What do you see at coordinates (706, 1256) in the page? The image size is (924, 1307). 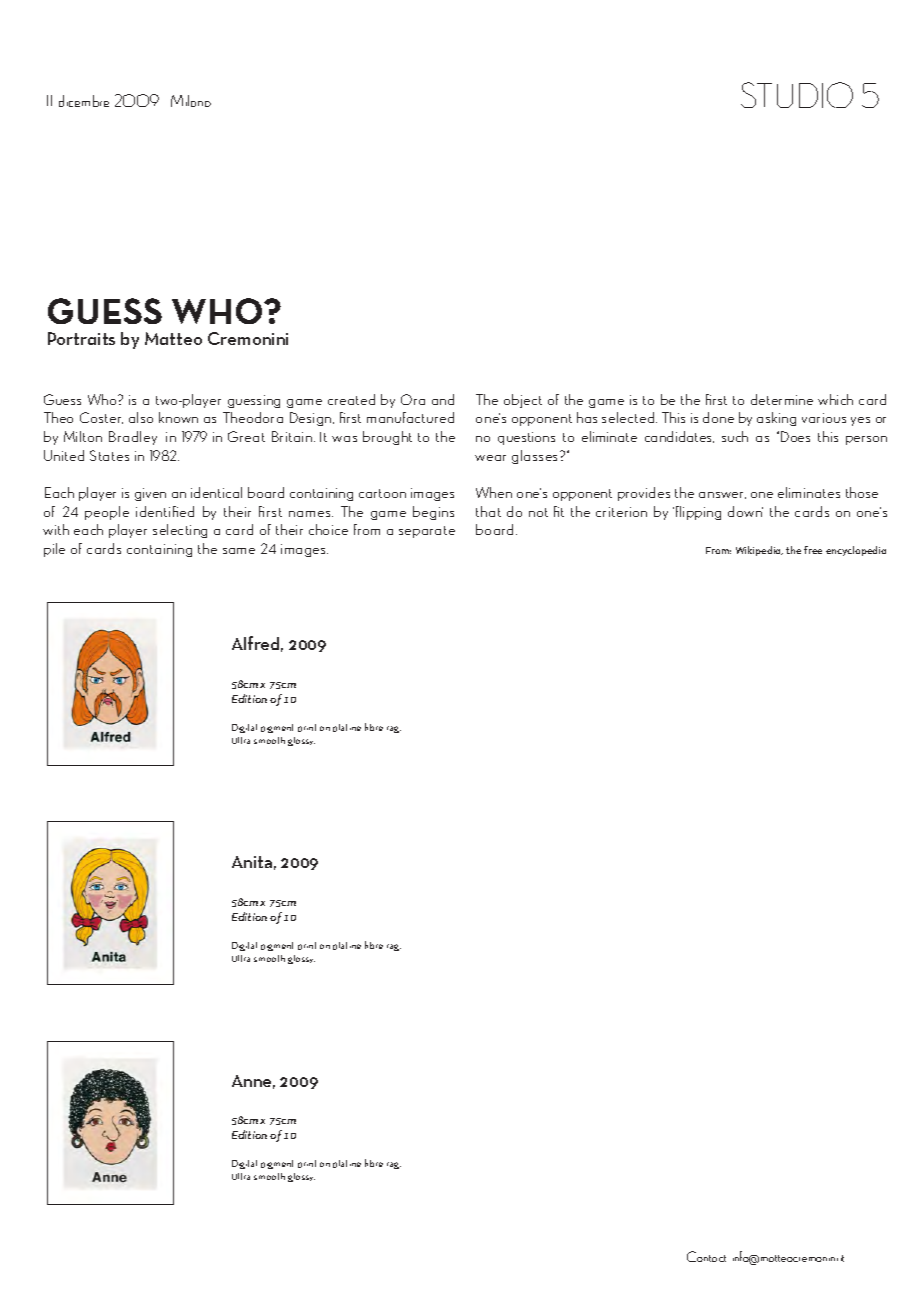 I see `Contact` at bounding box center [706, 1256].
